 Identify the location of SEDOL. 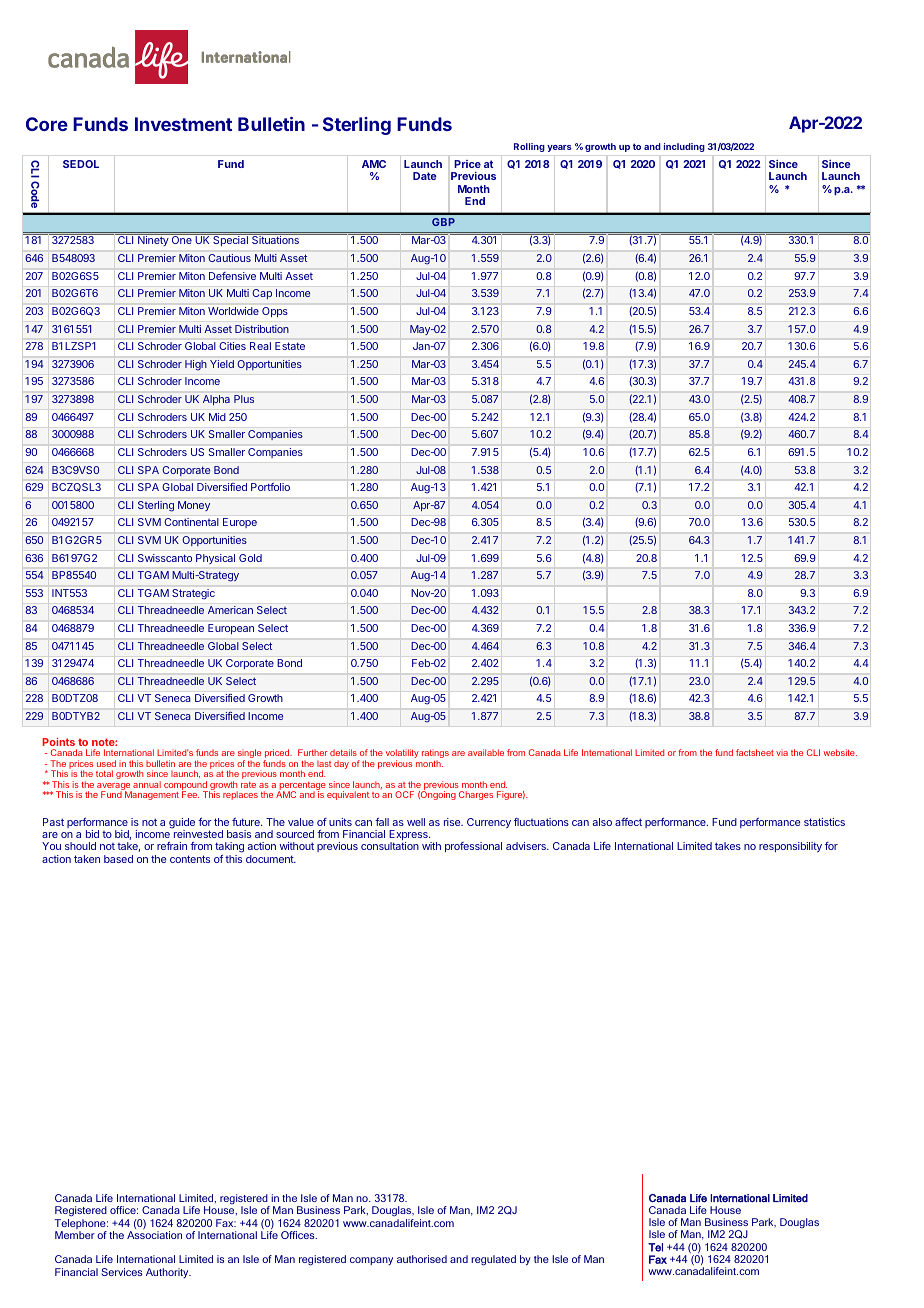
(81, 164).
